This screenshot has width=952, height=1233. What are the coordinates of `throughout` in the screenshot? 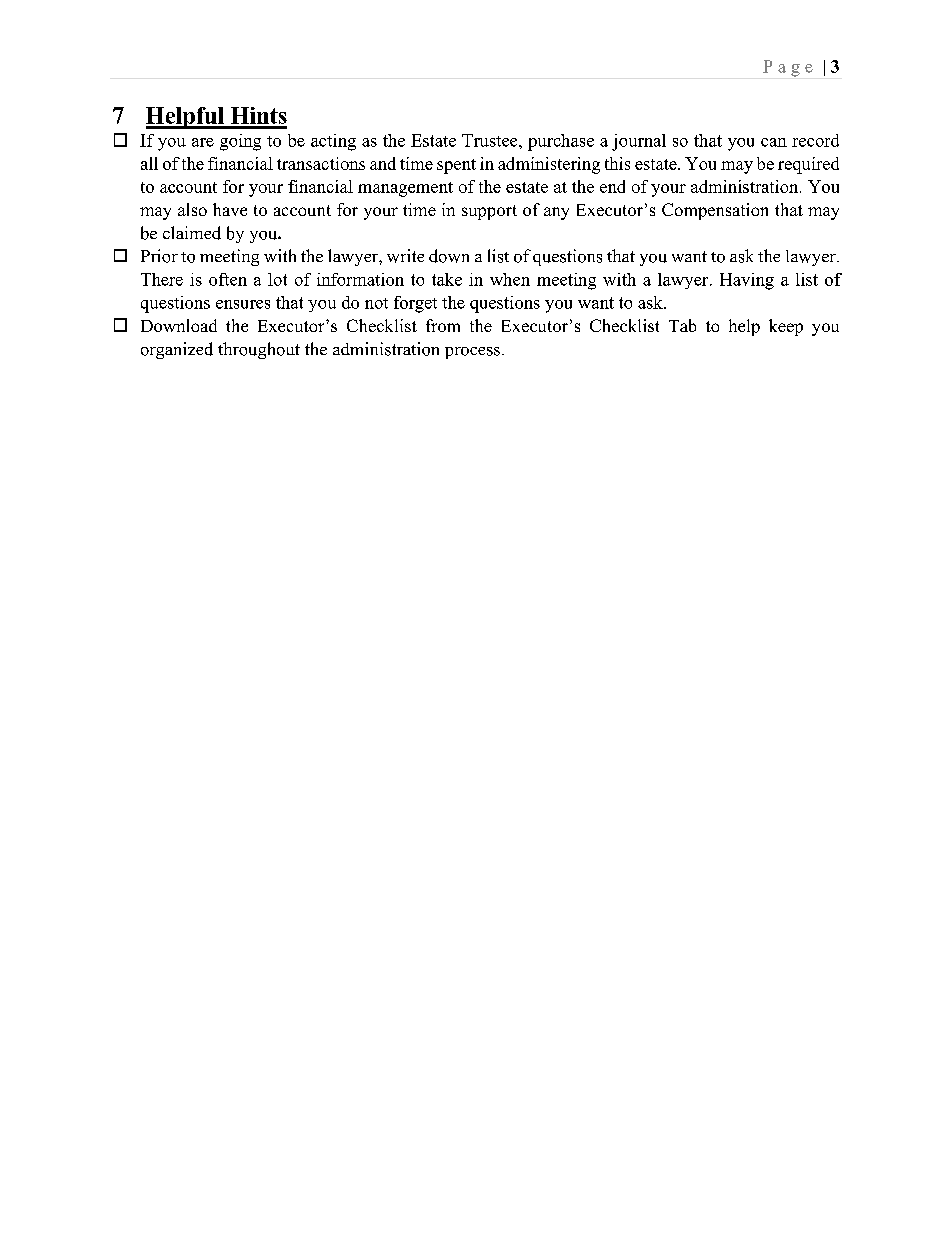 It's located at (259, 350).
